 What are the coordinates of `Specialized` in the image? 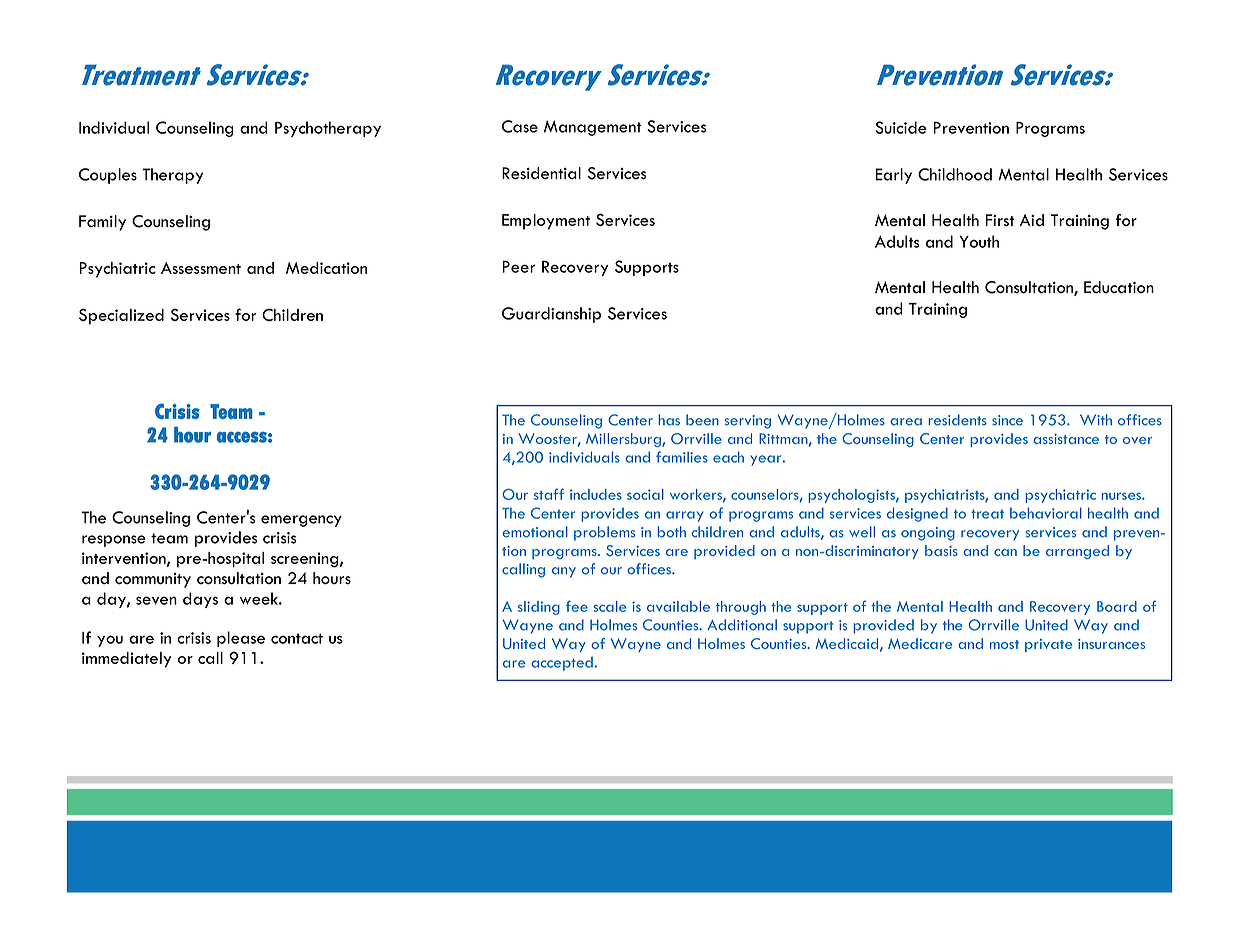 It's located at (121, 316).
